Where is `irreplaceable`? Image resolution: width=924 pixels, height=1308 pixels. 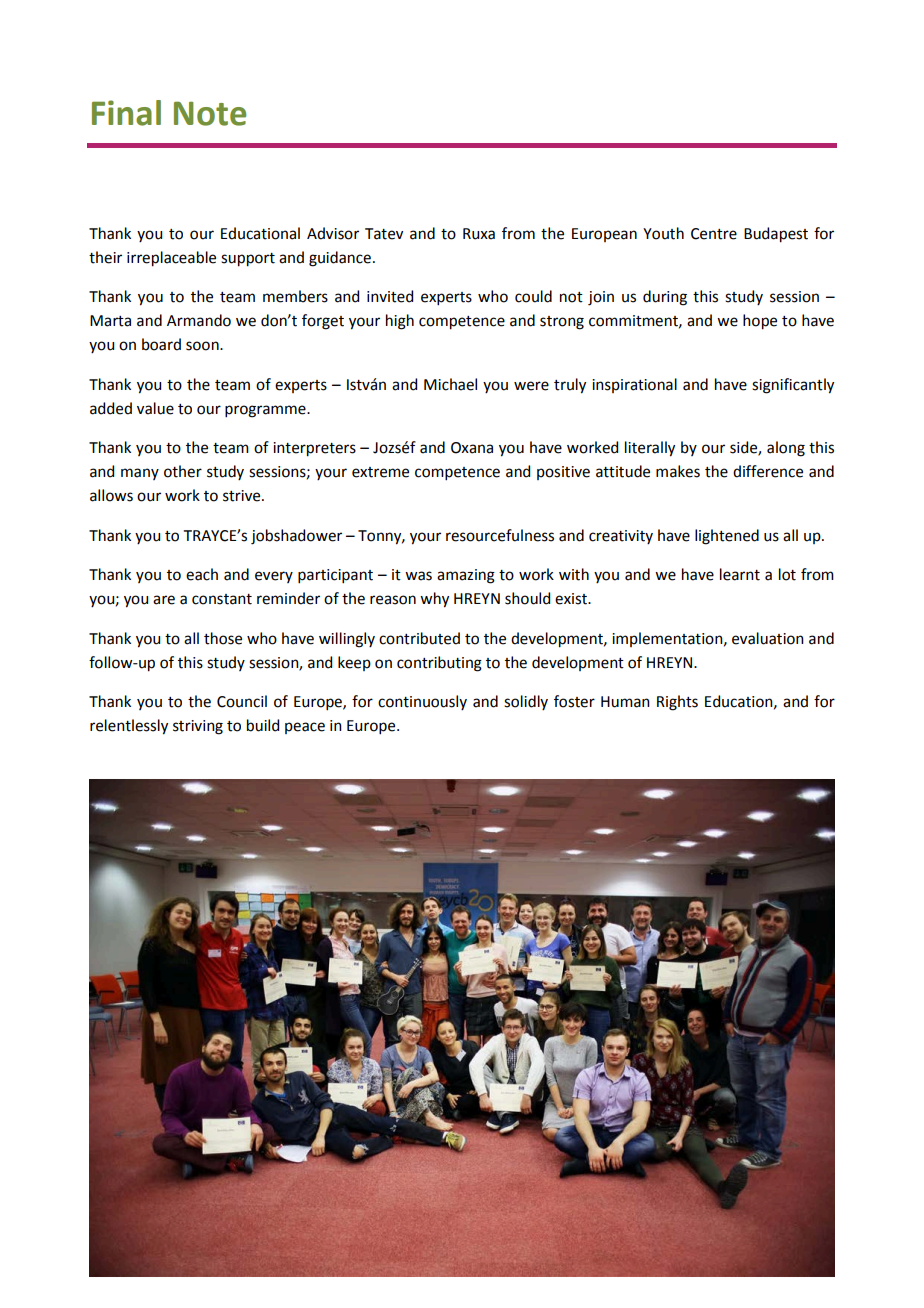 irreplaceable is located at coordinates (171, 259).
